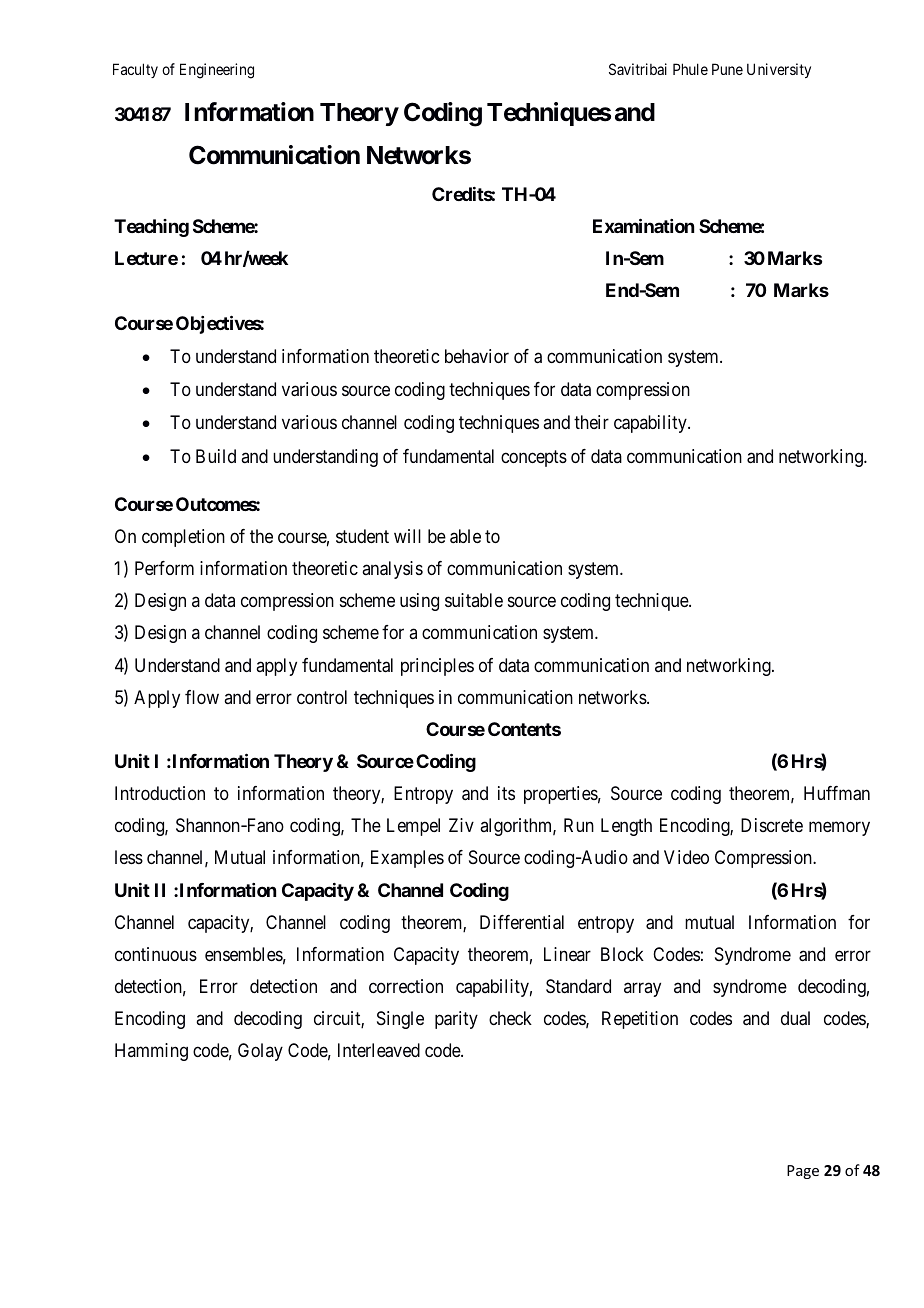 The image size is (924, 1308). What do you see at coordinates (837, 793) in the image?
I see `Huffman` at bounding box center [837, 793].
